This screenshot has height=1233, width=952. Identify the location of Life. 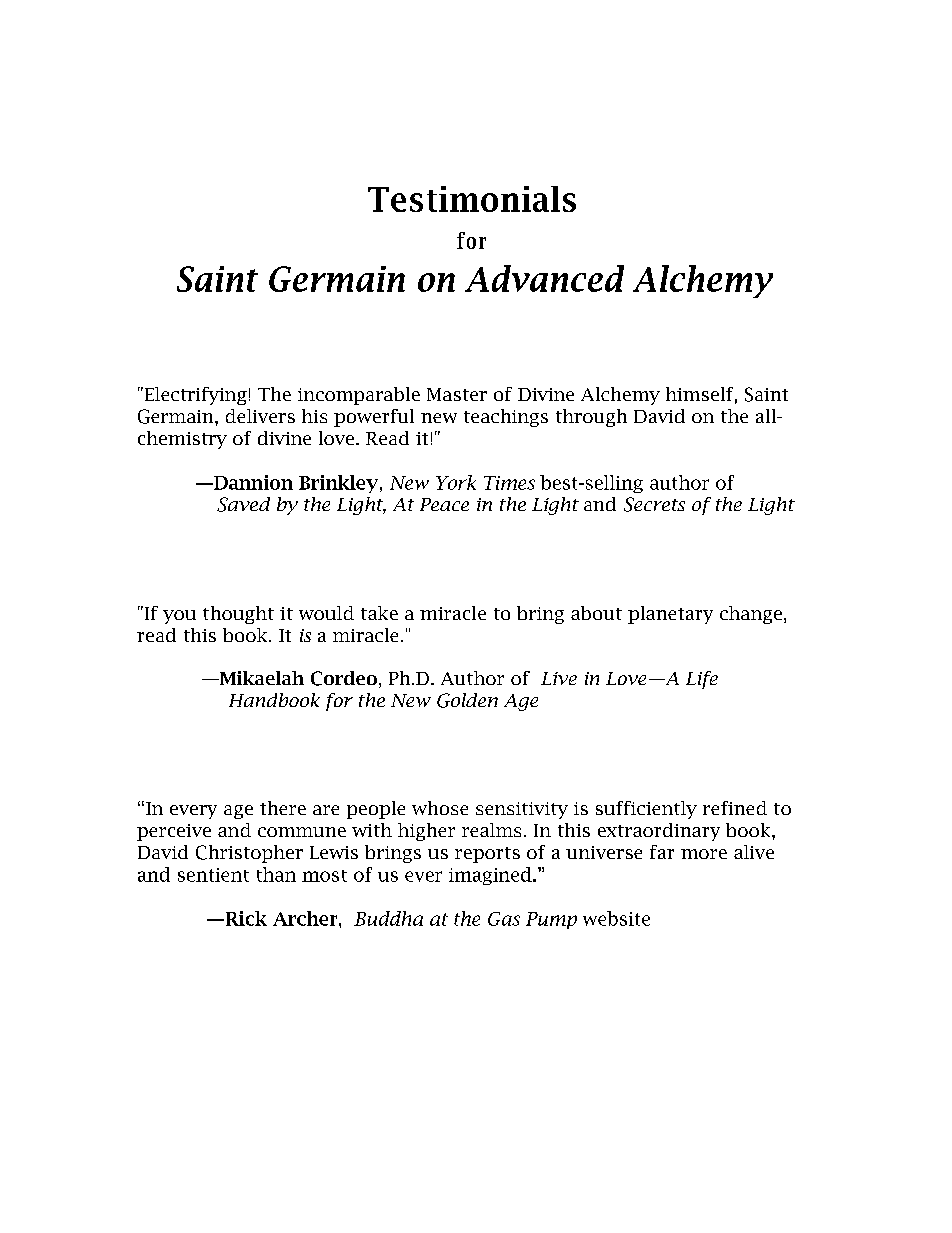
(702, 680).
